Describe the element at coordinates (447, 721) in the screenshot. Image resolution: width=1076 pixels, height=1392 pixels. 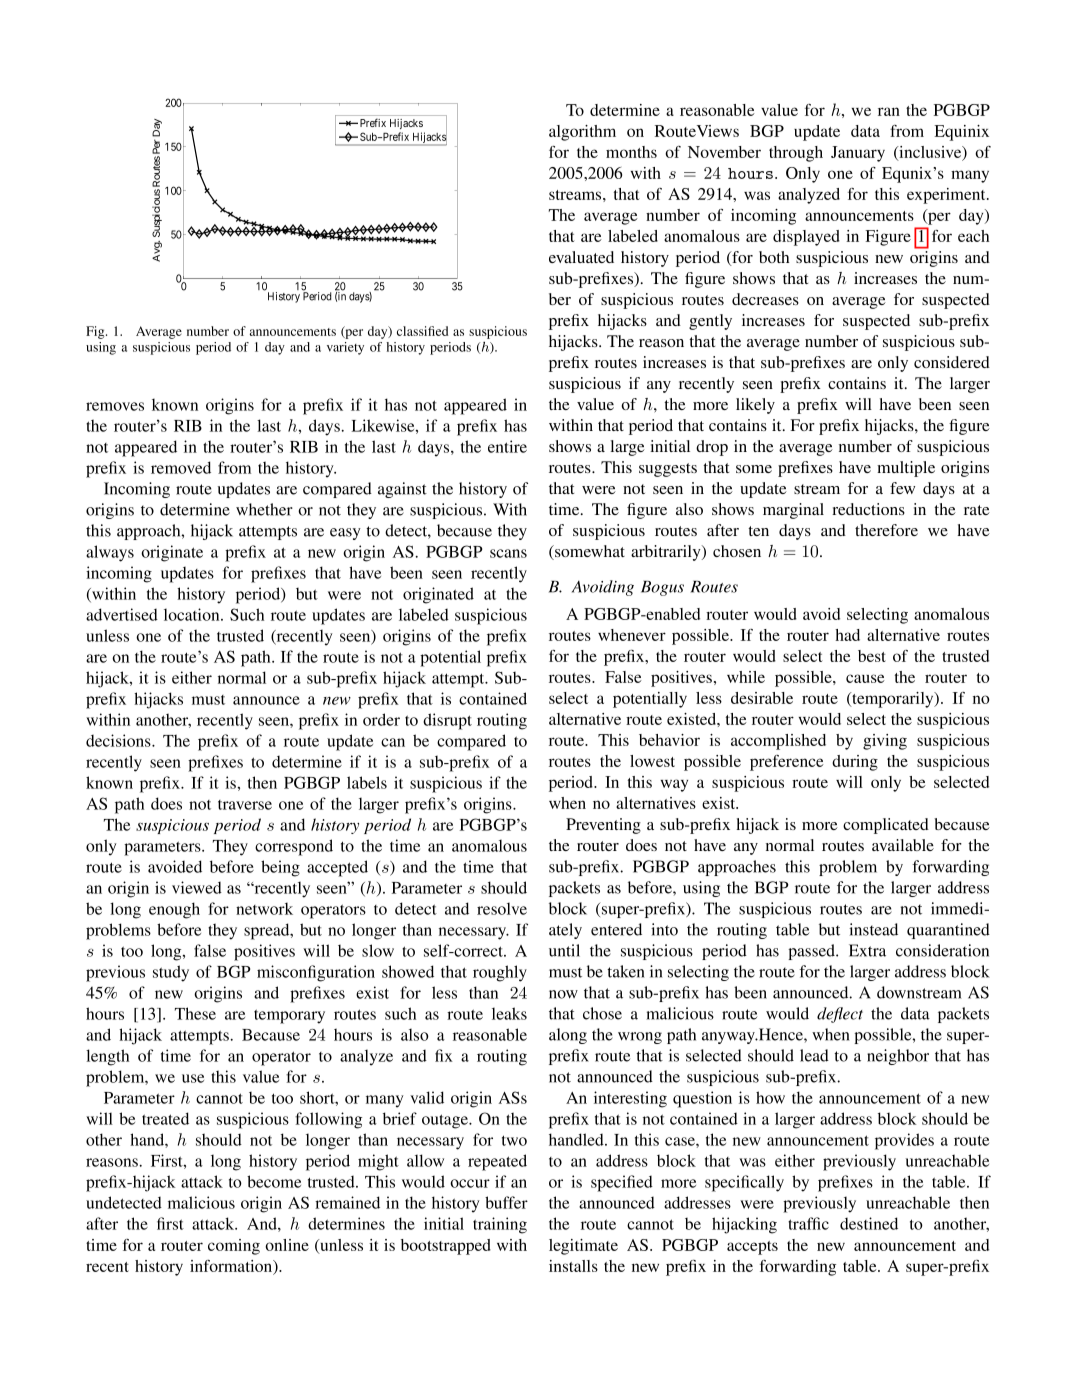
I see `disrupt` at that location.
